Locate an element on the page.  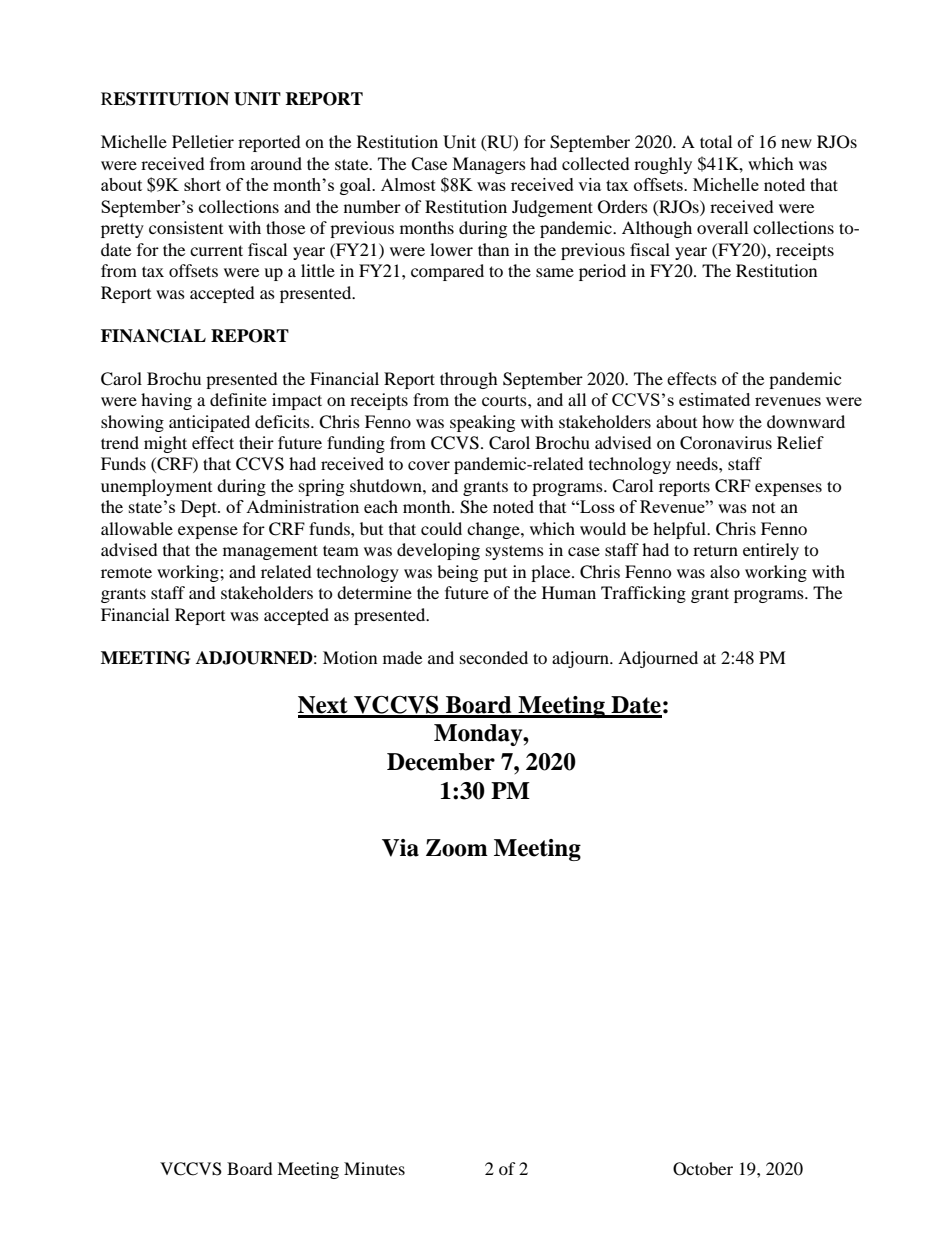
total is located at coordinates (716, 141).
